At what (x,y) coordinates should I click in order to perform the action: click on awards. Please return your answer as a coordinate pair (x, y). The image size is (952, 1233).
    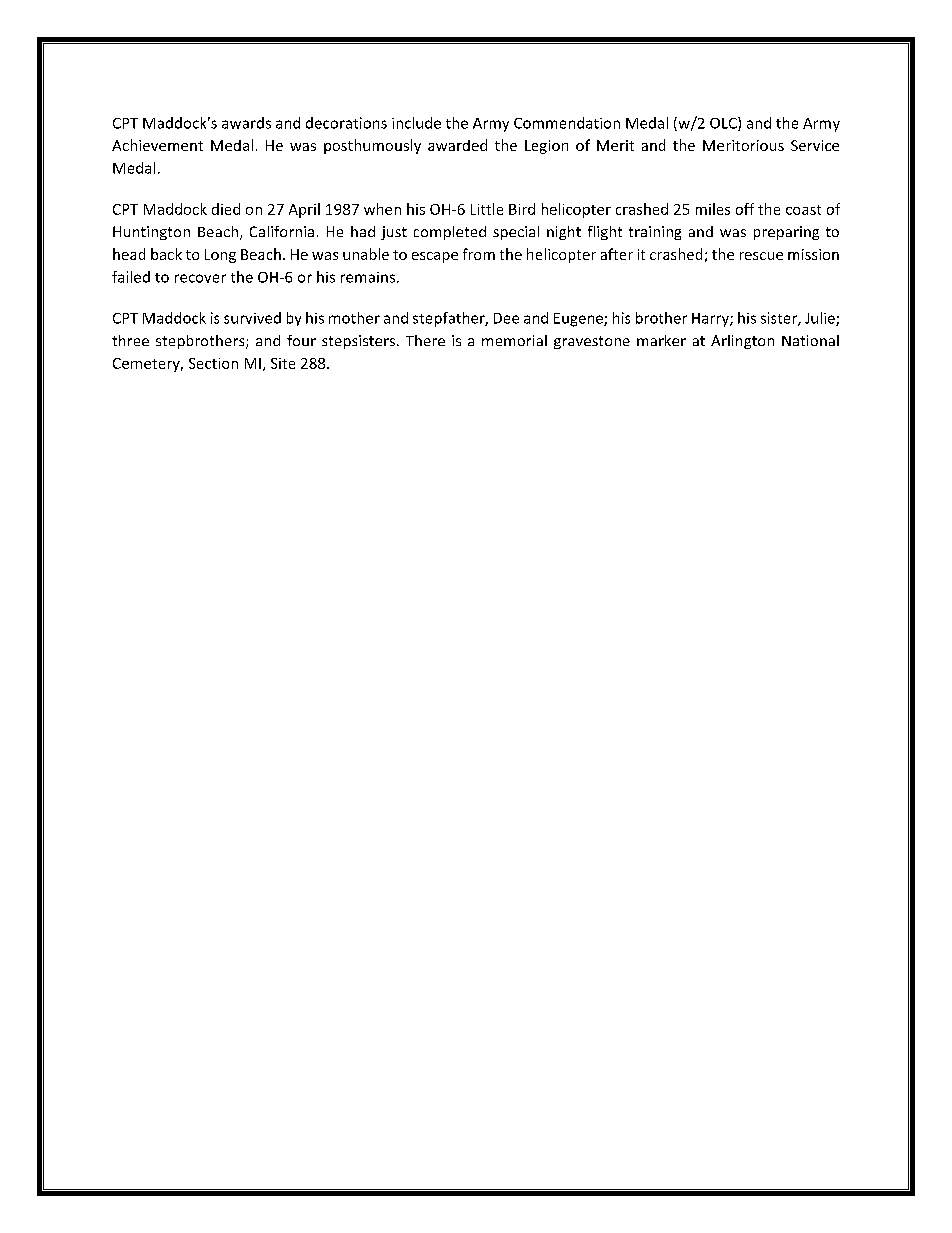
    Looking at the image, I should click on (246, 123).
